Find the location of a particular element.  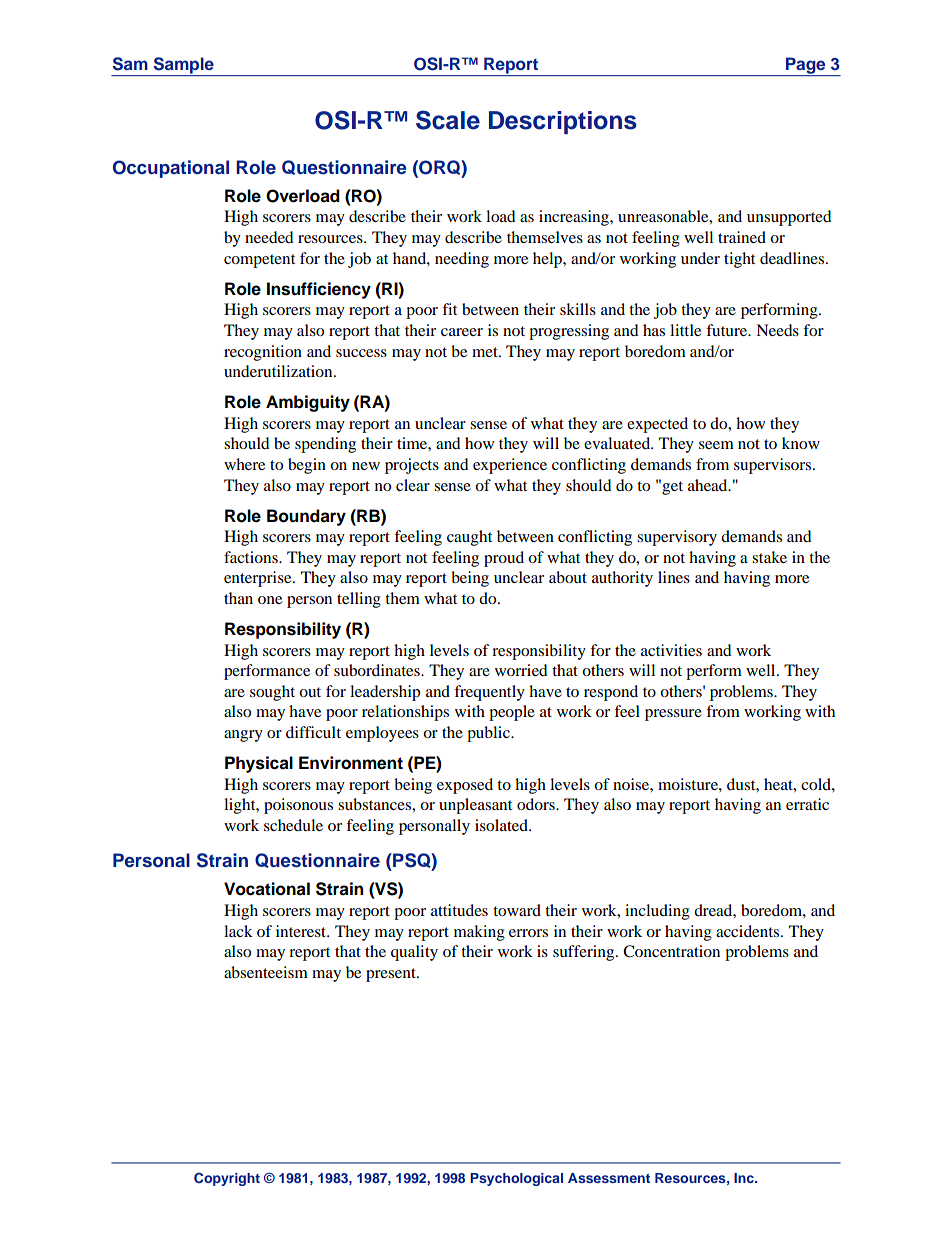

Sample is located at coordinates (183, 66).
